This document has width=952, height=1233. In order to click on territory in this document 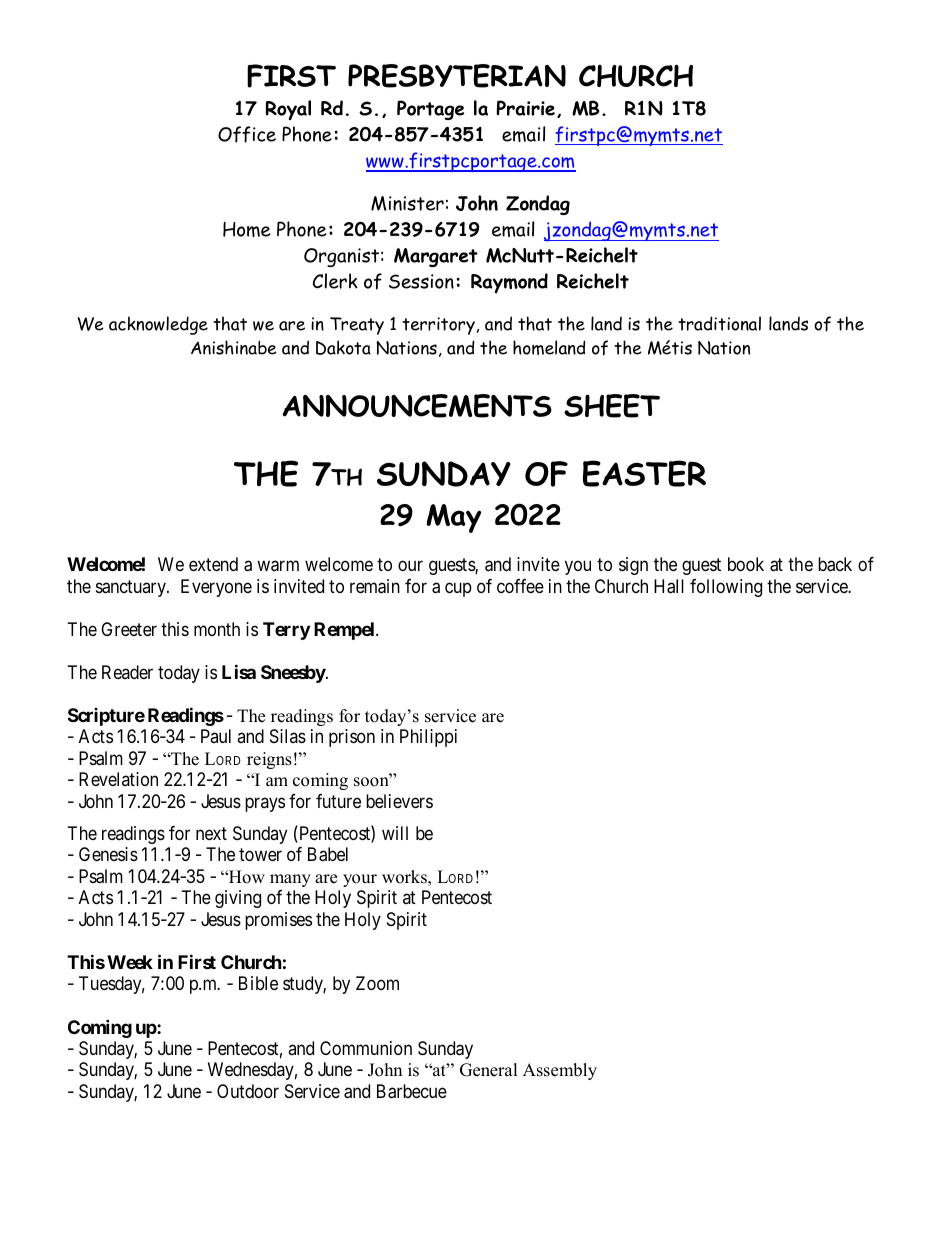, I will do `click(438, 326)`.
